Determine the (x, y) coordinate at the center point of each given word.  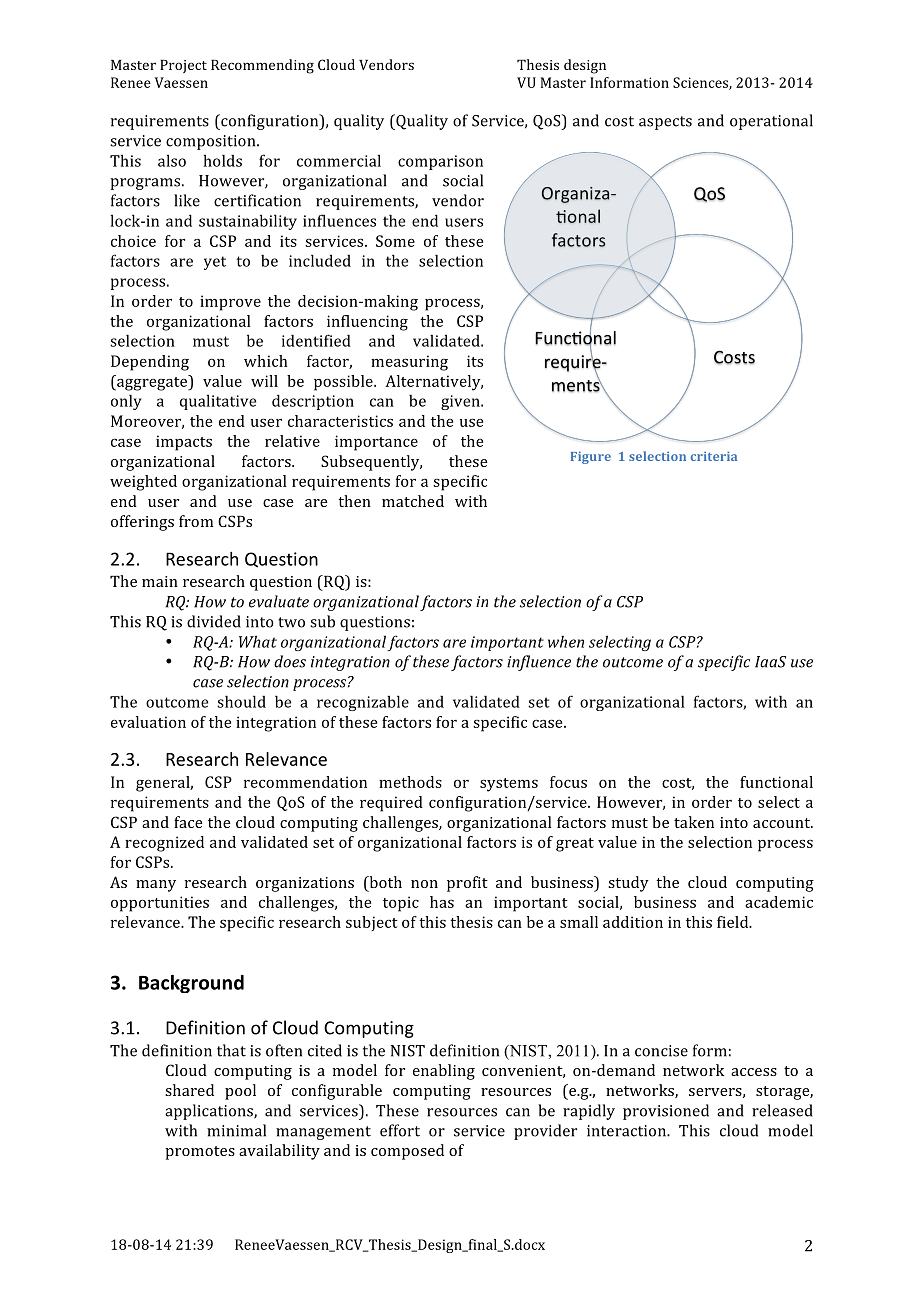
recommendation (305, 782)
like (187, 200)
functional (776, 782)
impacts (184, 443)
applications (210, 1112)
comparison (440, 162)
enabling (444, 1072)
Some (395, 241)
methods (410, 782)
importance (376, 443)
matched (413, 501)
